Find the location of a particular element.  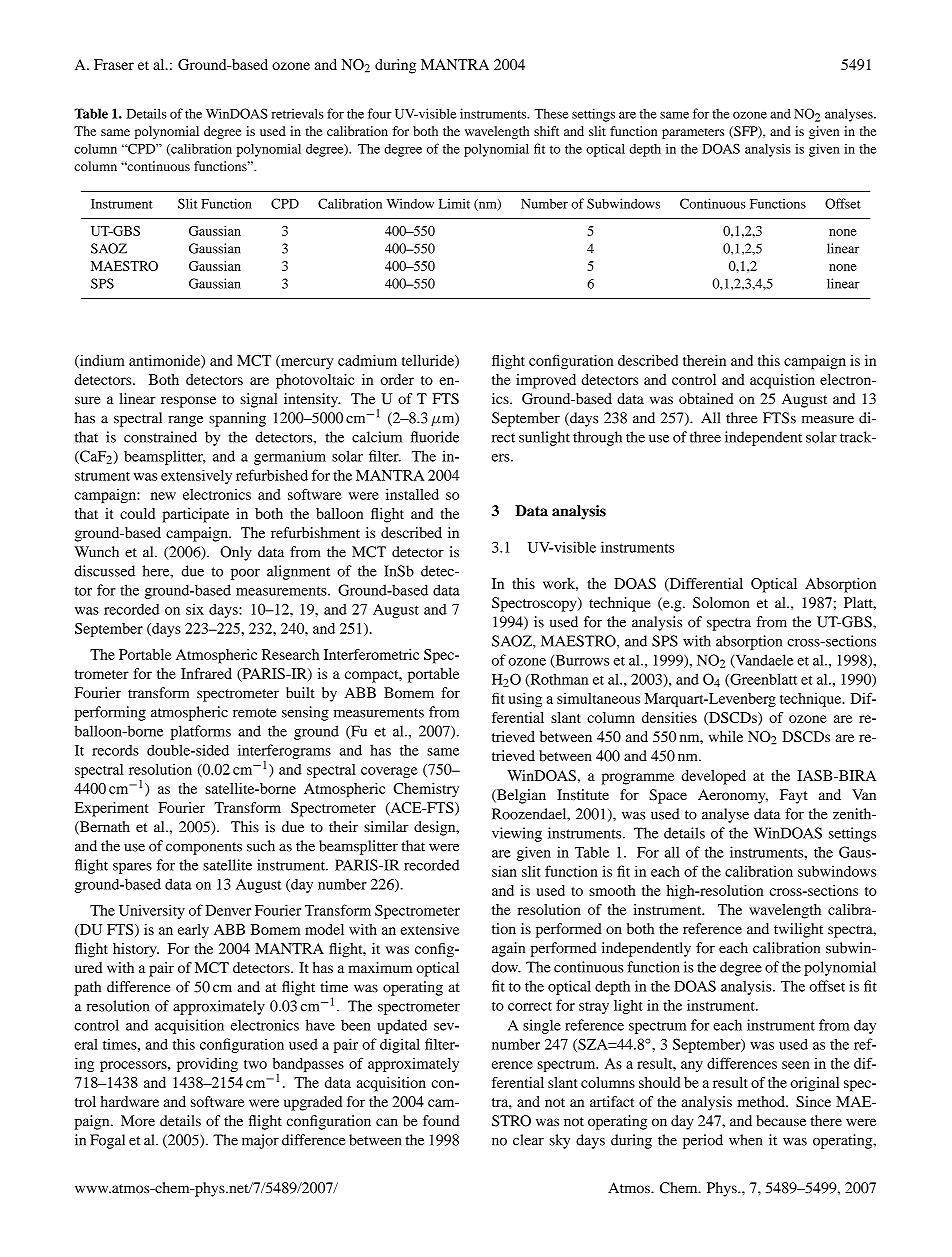

components is located at coordinates (204, 848).
